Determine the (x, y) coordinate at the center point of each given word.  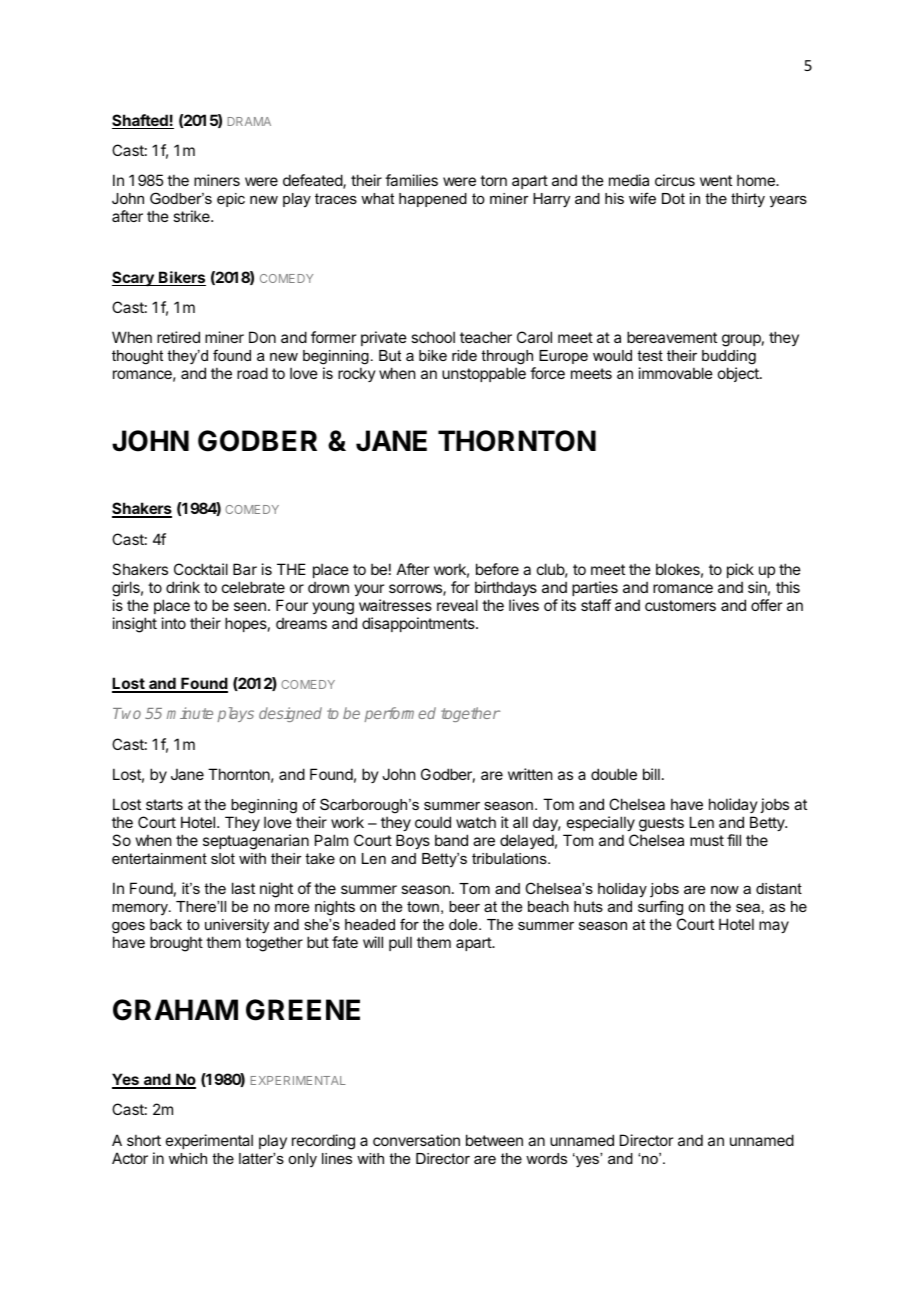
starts (164, 804)
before (497, 569)
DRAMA (249, 121)
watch (476, 822)
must (707, 840)
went (716, 180)
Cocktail (201, 569)
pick (740, 570)
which (188, 1158)
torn (493, 180)
